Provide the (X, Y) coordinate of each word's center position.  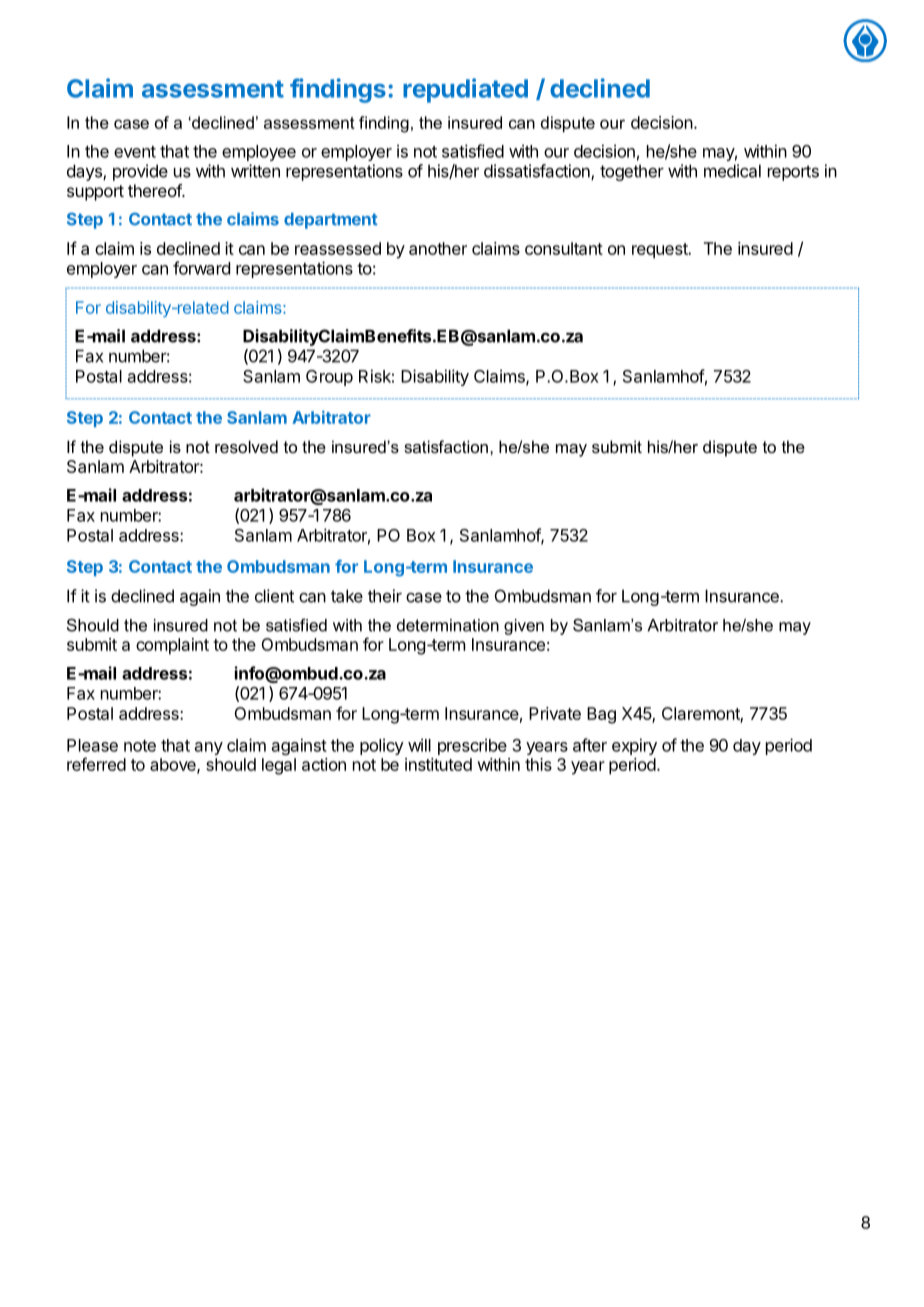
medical (732, 171)
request (661, 251)
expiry (634, 746)
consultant (564, 248)
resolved (246, 446)
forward (201, 268)
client (274, 596)
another (438, 248)
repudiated (465, 90)
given (524, 627)
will (419, 745)
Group (329, 378)
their (385, 596)
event (135, 152)
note (140, 746)
